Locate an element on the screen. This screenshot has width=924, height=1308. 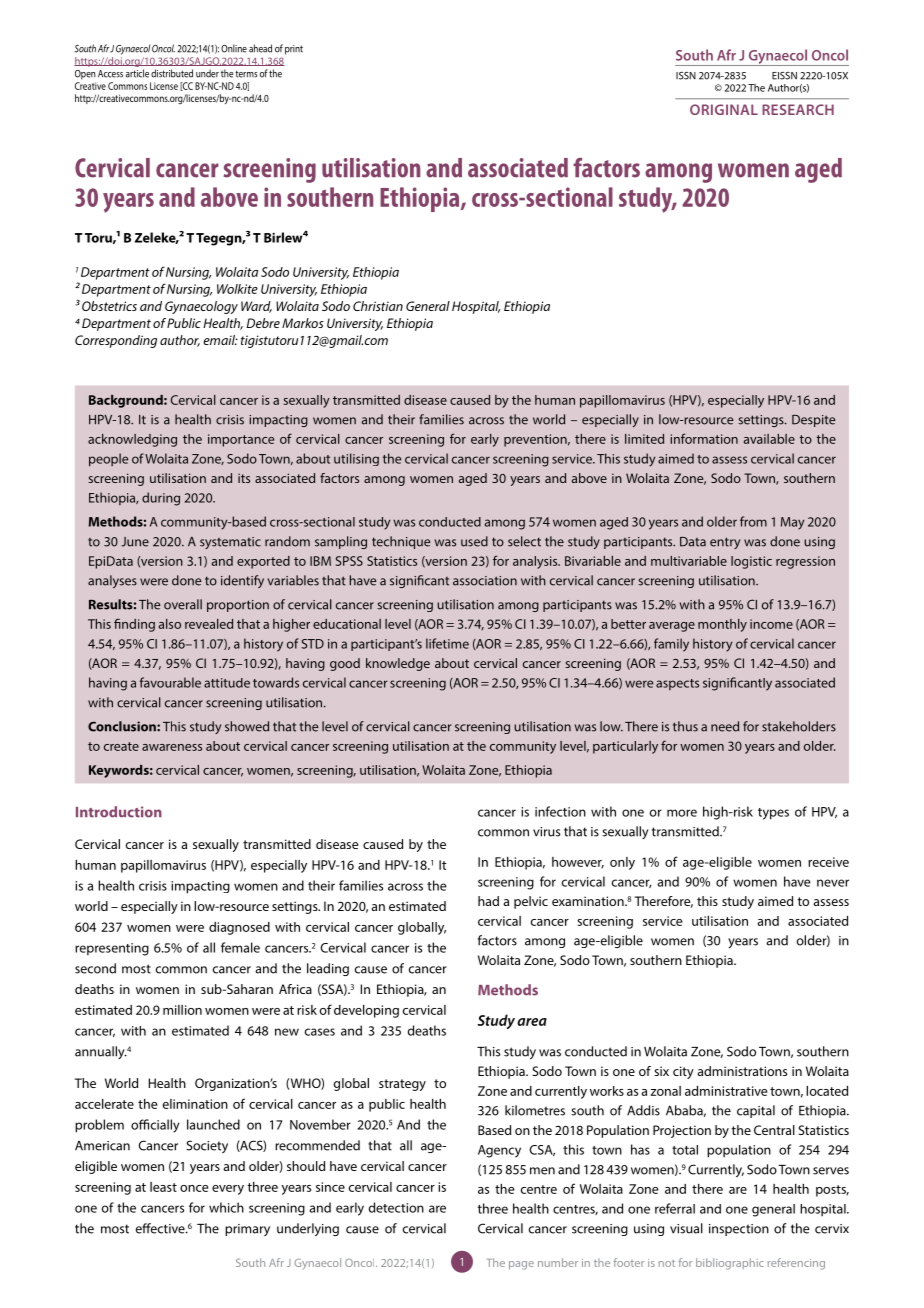
utilising is located at coordinates (356, 459).
